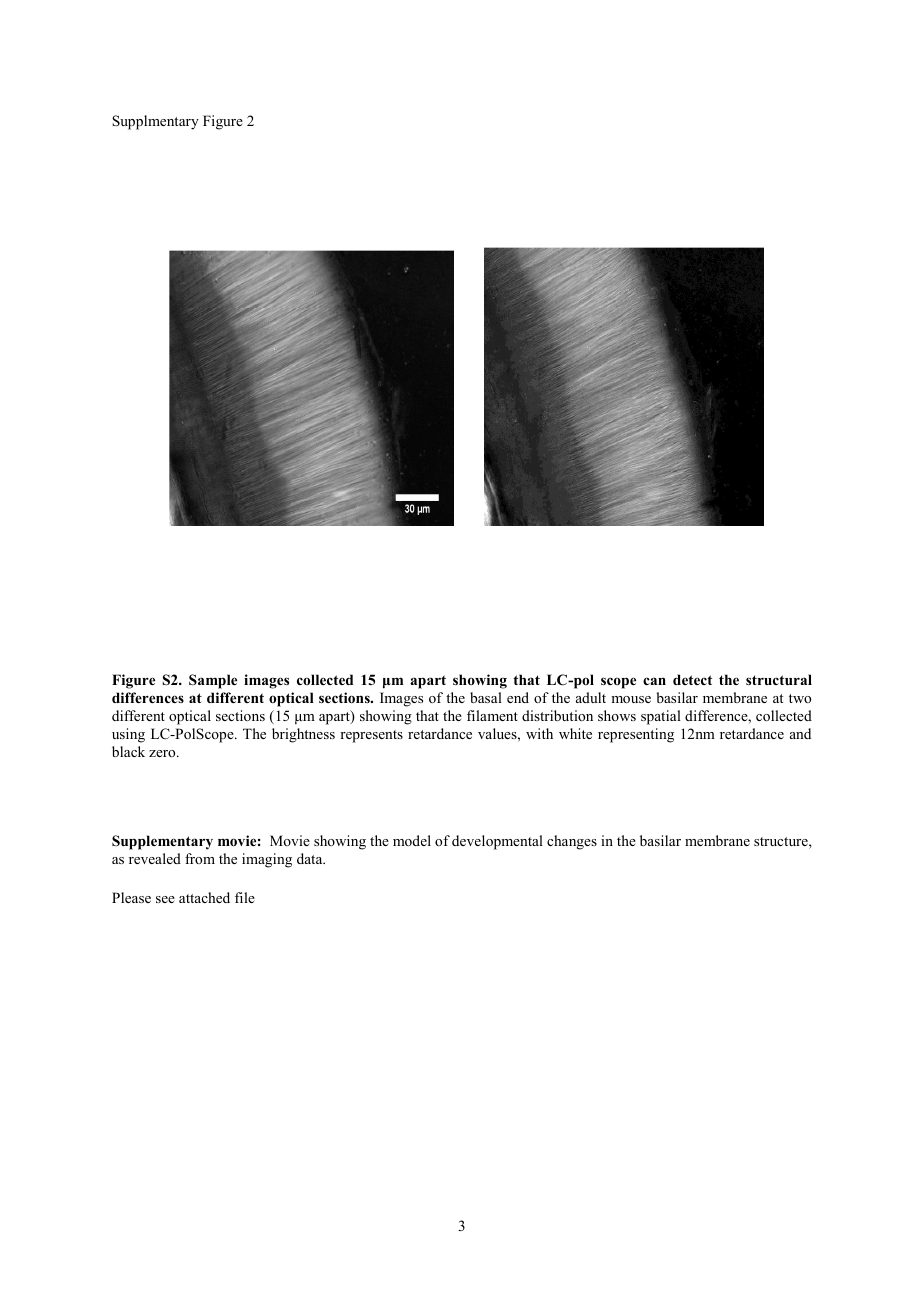 This screenshot has height=1308, width=924. I want to click on black, so click(128, 751).
